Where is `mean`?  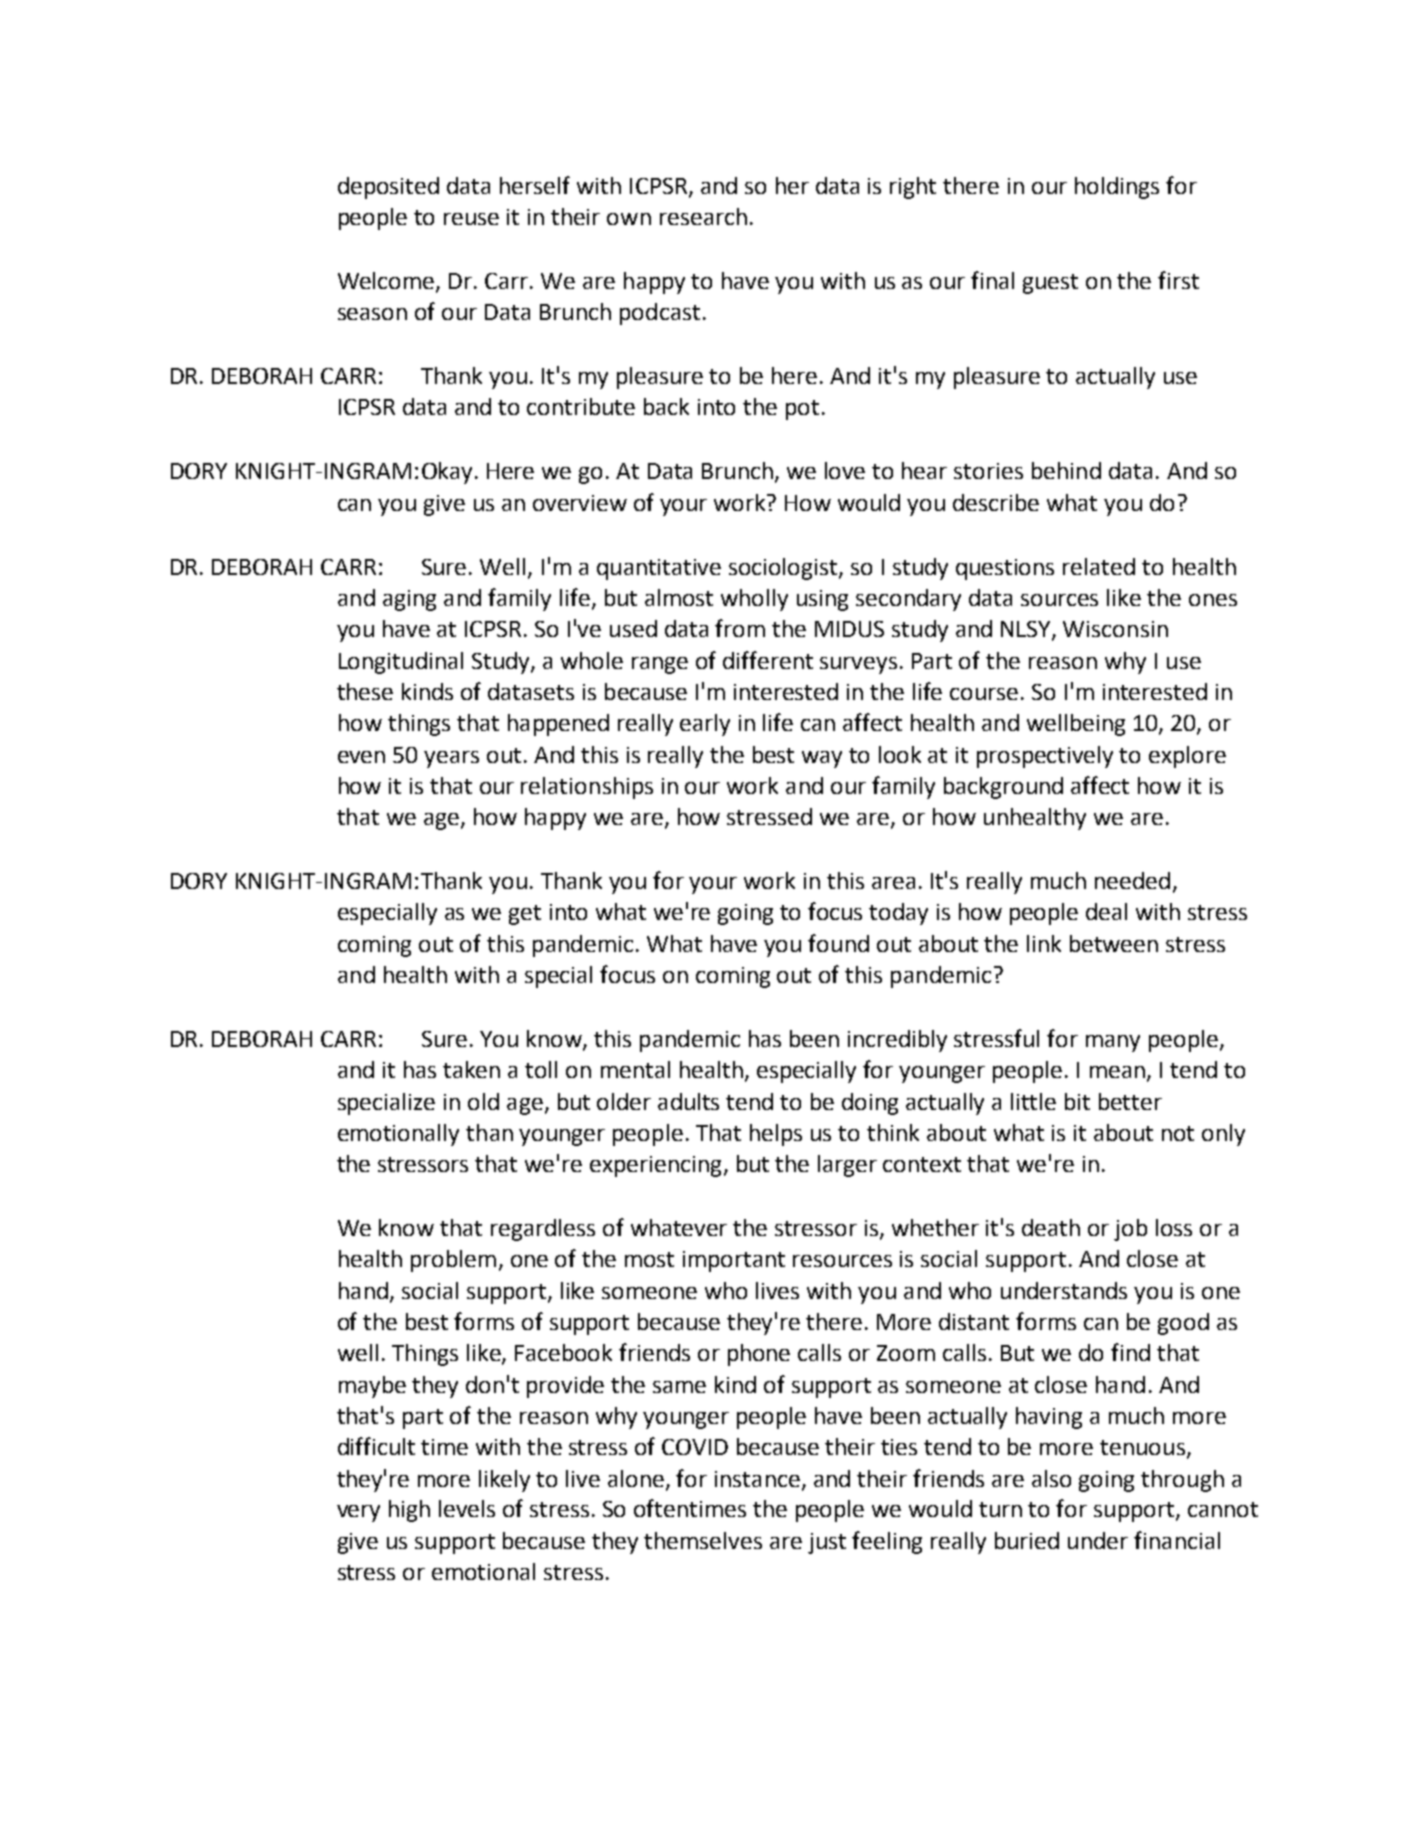 mean is located at coordinates (1117, 1072).
